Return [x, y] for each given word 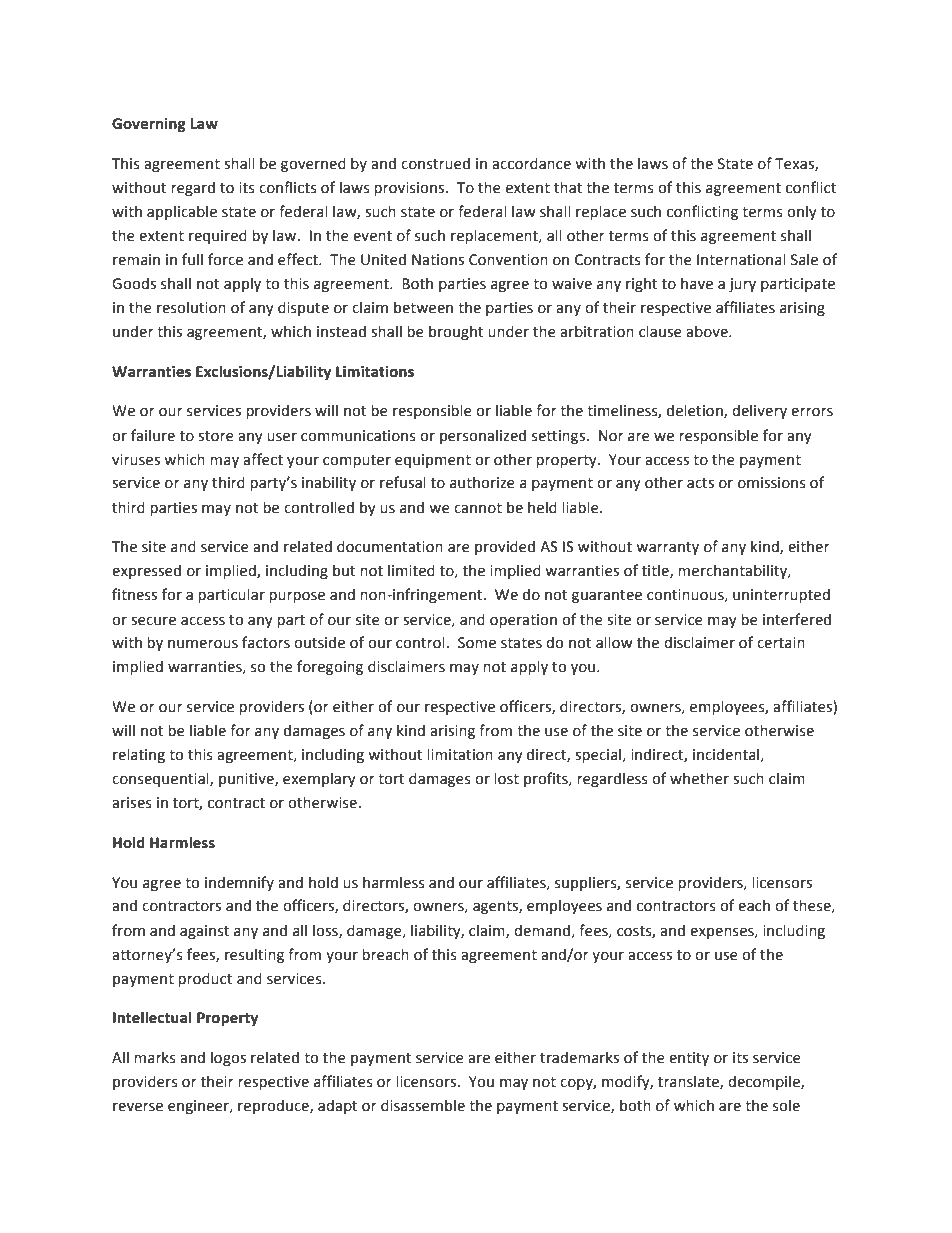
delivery [759, 411]
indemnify [239, 883]
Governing [149, 125]
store [216, 436]
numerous [203, 644]
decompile [765, 1082]
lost [506, 778]
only [802, 212]
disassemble [423, 1105]
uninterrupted [781, 595]
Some [477, 643]
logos [228, 1058]
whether [699, 778]
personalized [483, 436]
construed [435, 163]
